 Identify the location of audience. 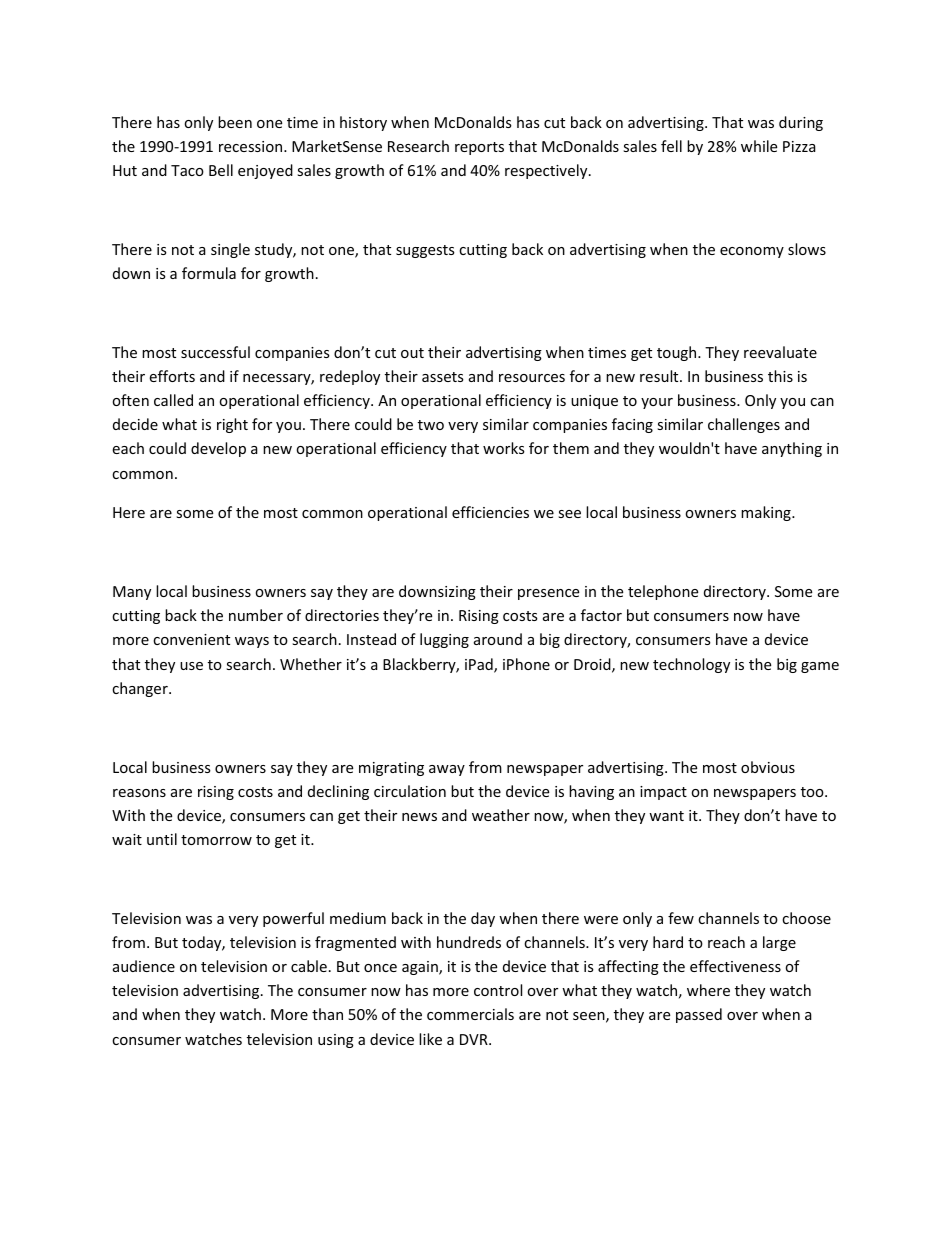
(144, 966).
